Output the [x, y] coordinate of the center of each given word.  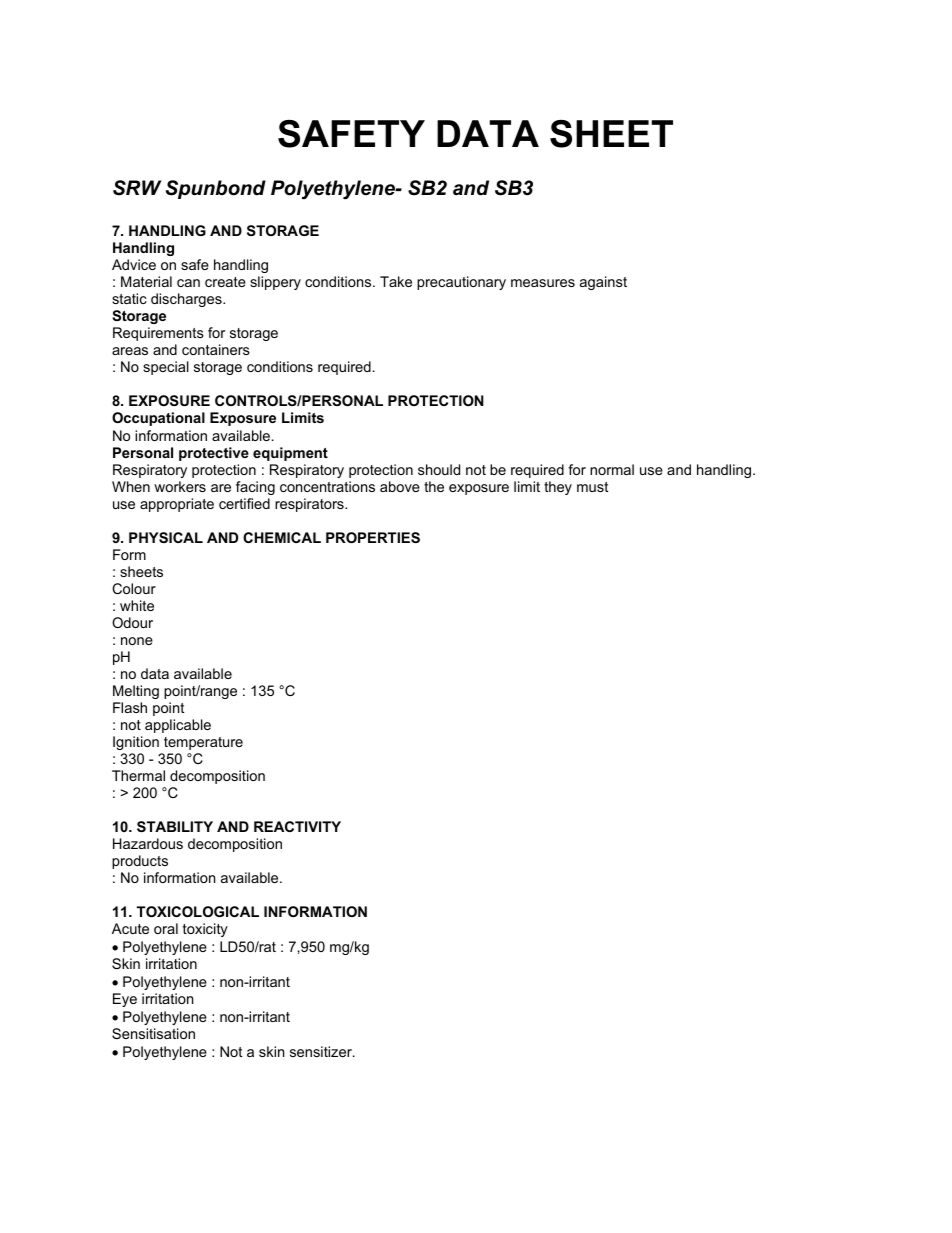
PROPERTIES [373, 537]
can [188, 283]
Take [396, 281]
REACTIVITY [297, 826]
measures [543, 283]
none [137, 641]
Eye [125, 1000]
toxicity [205, 930]
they [558, 488]
